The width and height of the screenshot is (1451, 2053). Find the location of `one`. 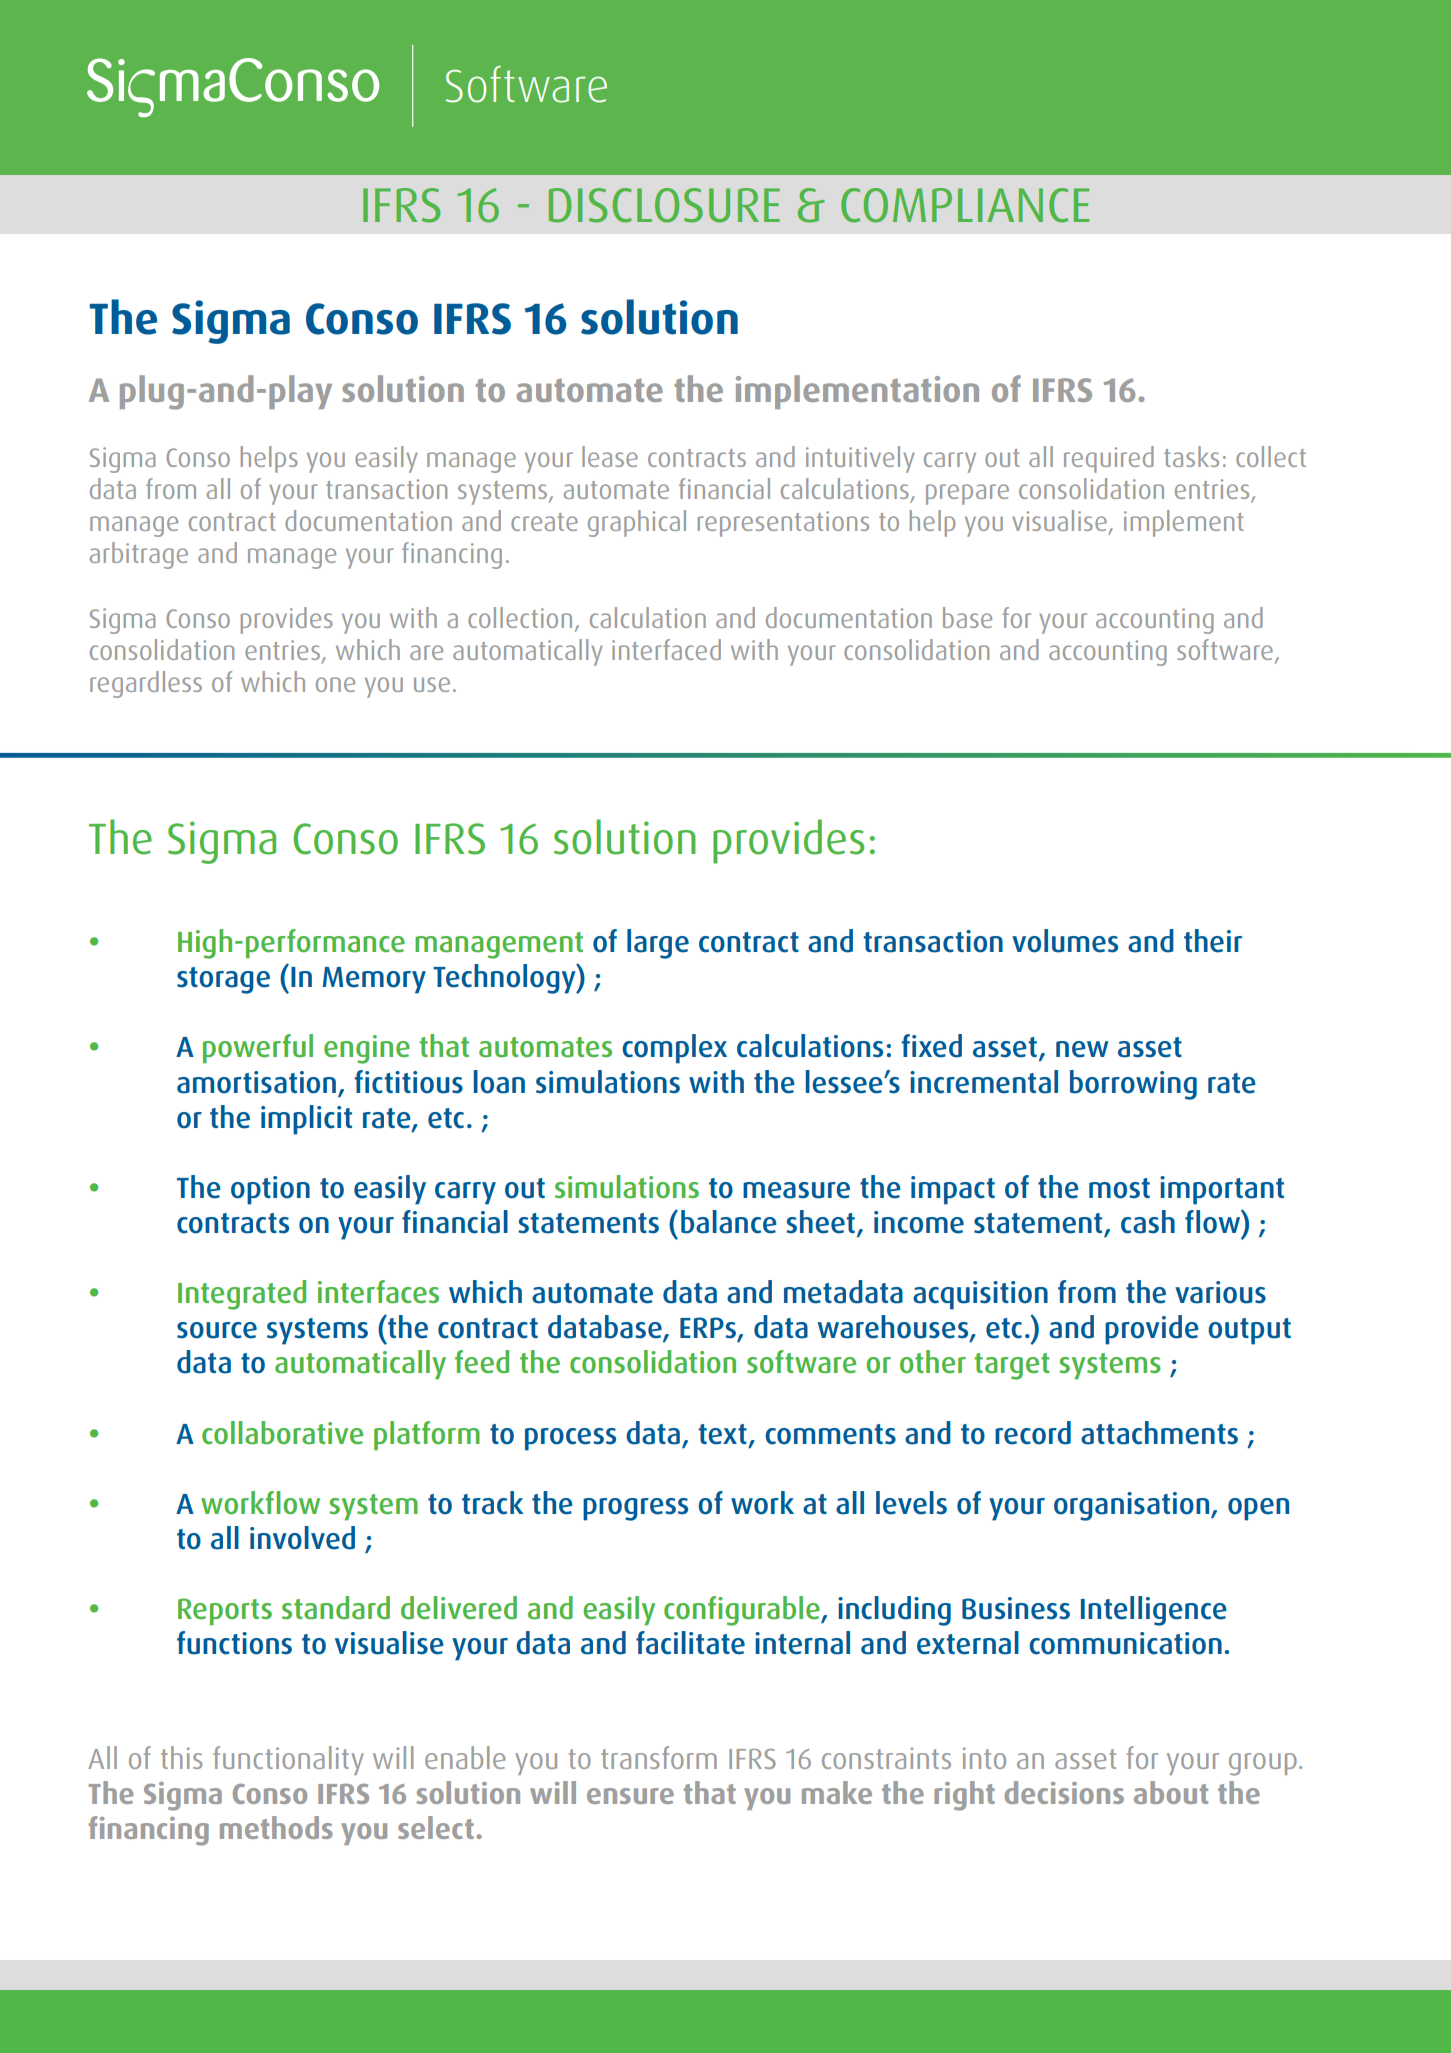

one is located at coordinates (335, 684).
